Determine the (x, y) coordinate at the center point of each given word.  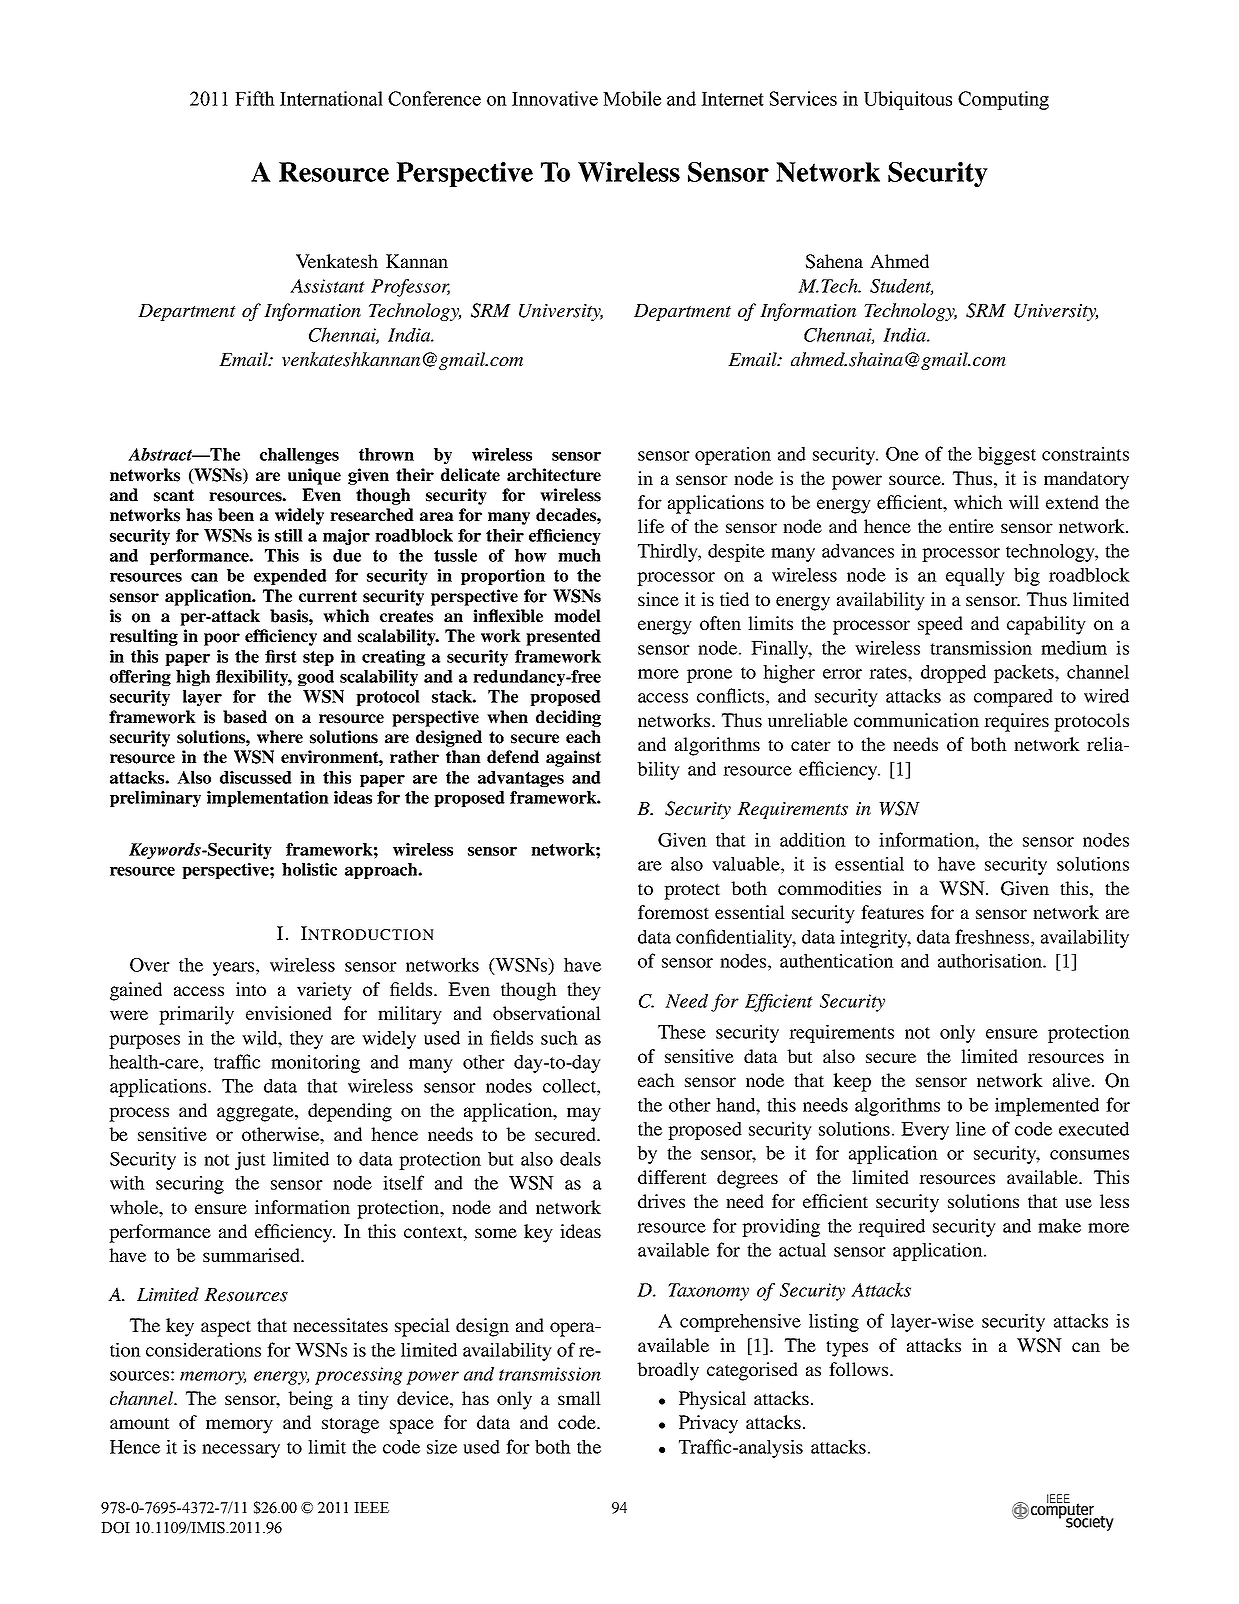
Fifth (255, 98)
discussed (256, 777)
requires (1016, 722)
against (573, 758)
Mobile (632, 98)
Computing (1003, 100)
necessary (241, 1451)
